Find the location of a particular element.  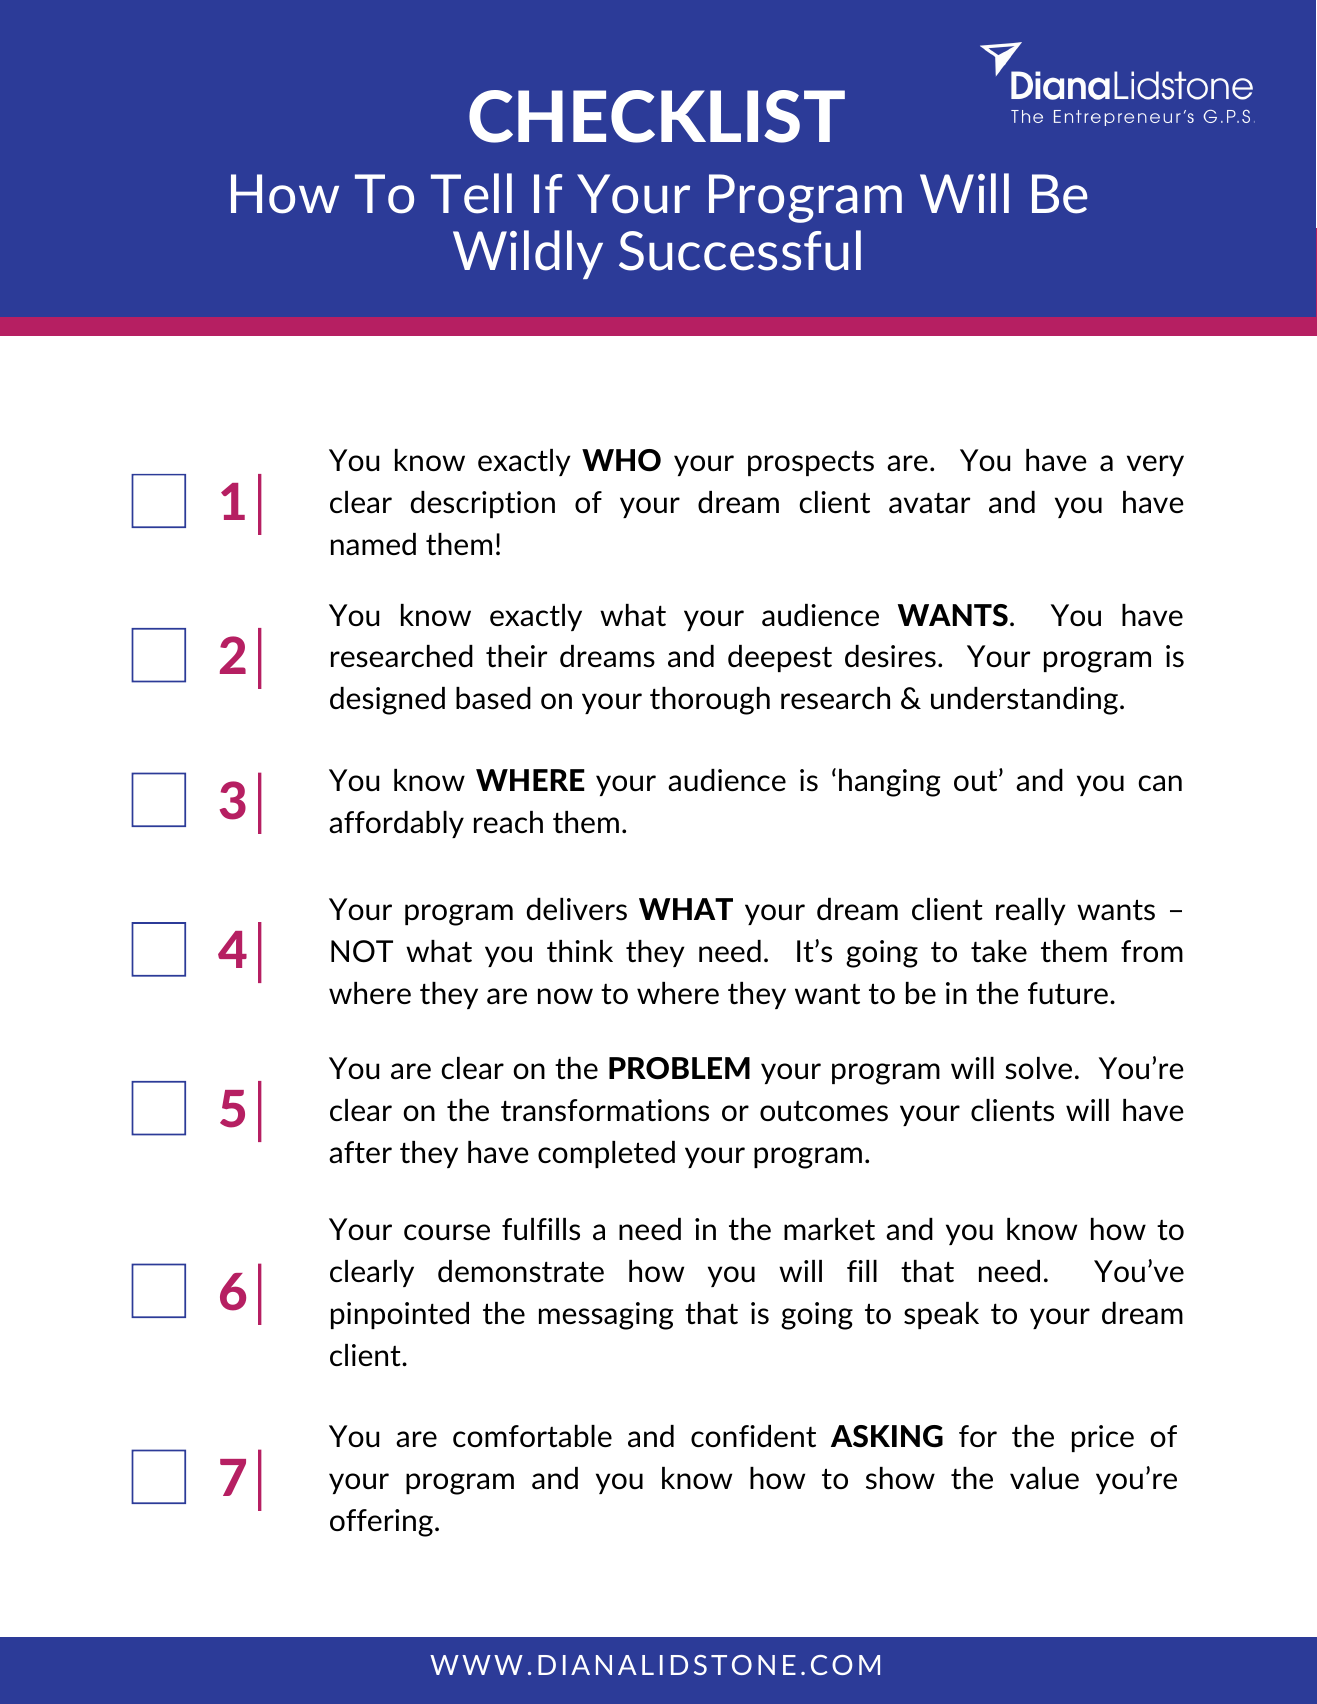

Tell is located at coordinates (471, 193).
